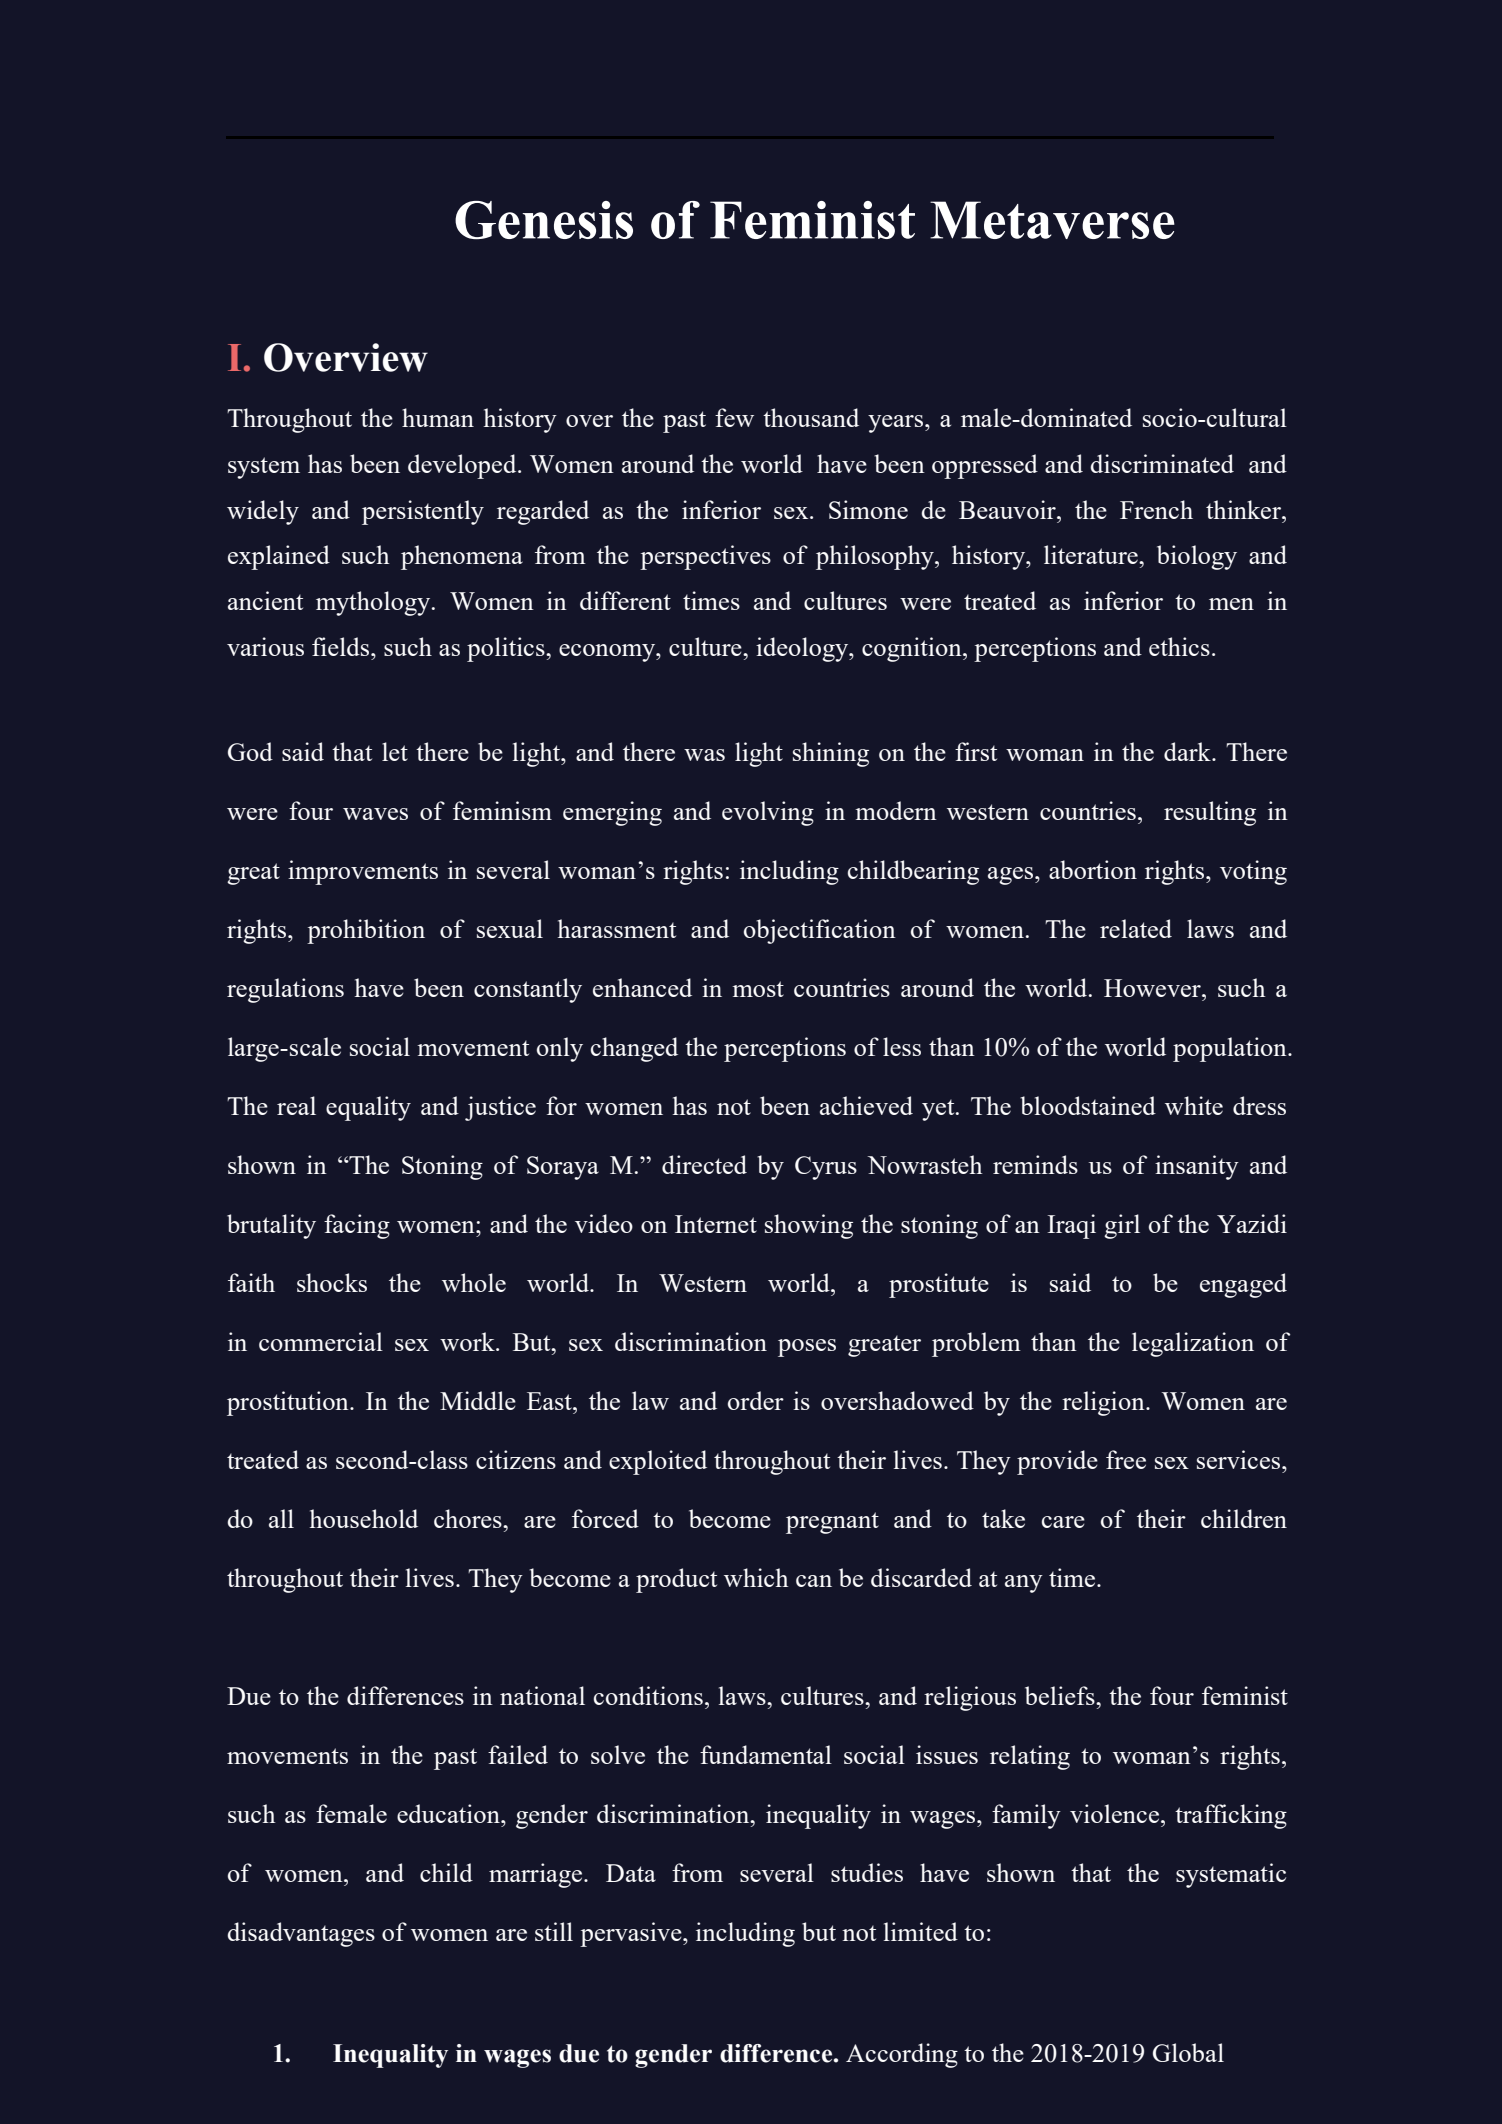  What do you see at coordinates (289, 1403) in the screenshot?
I see `prostitution` at bounding box center [289, 1403].
